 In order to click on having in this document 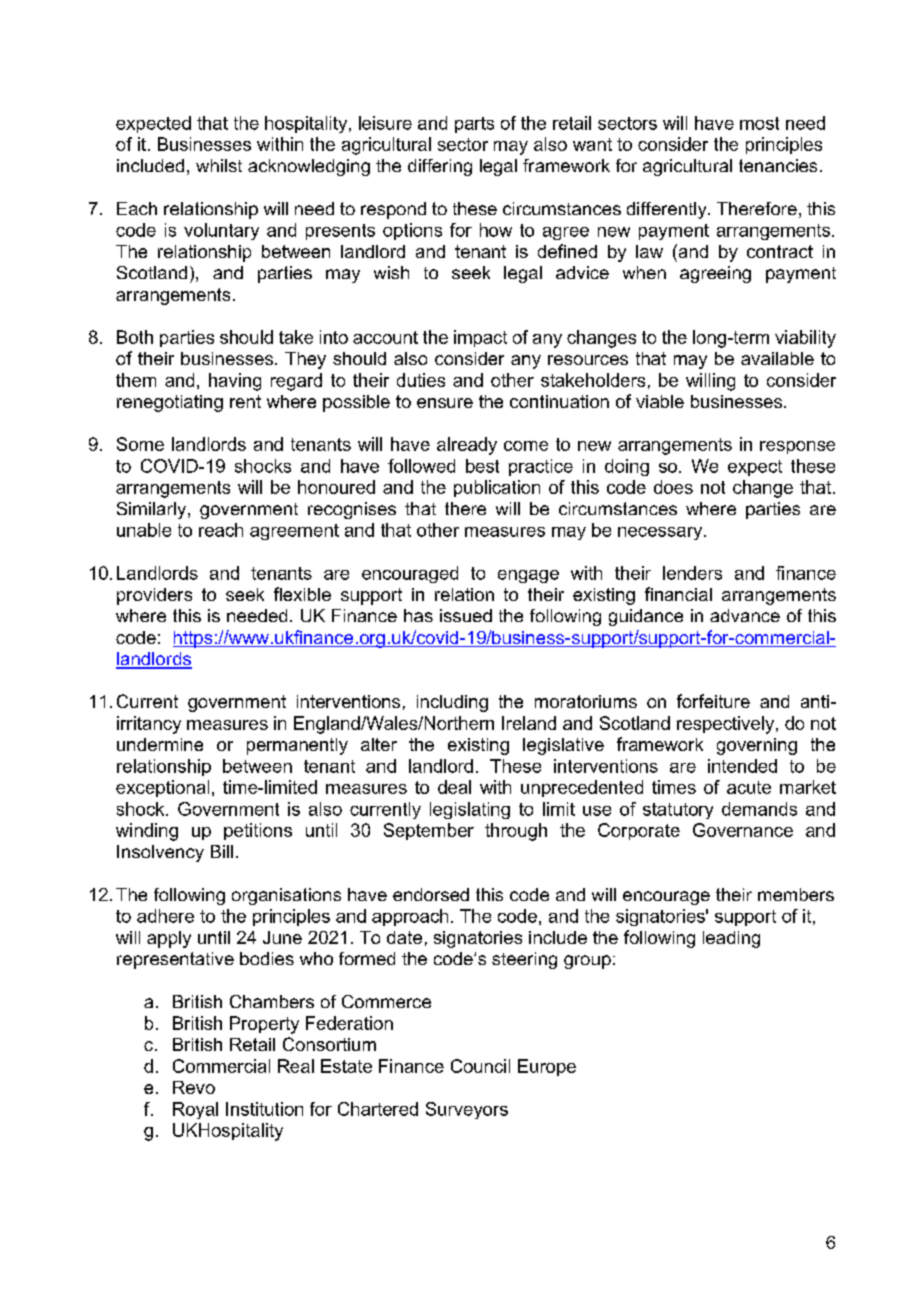, I will do `click(235, 382)`.
